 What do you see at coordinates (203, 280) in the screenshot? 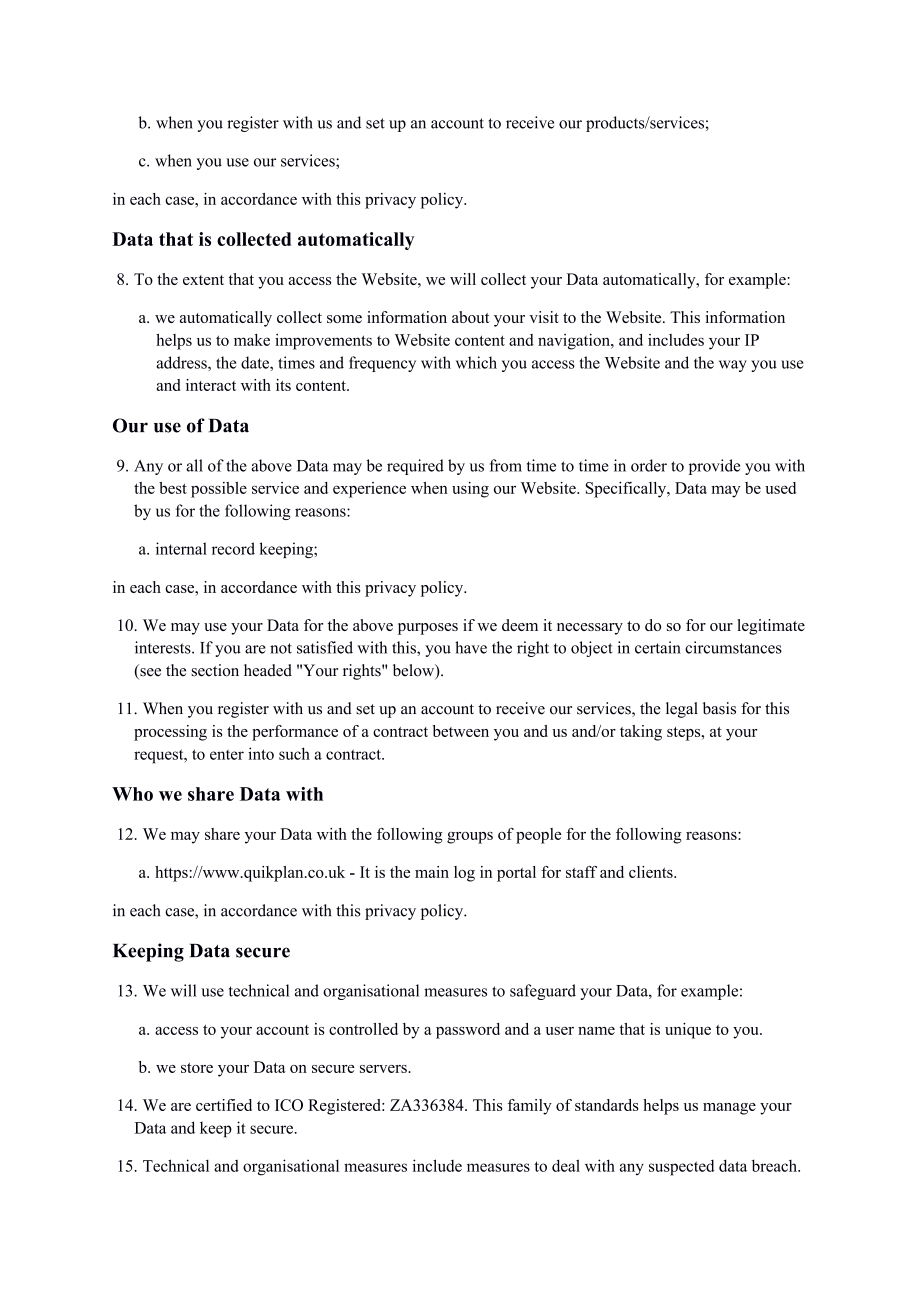
I see `extent` at bounding box center [203, 280].
